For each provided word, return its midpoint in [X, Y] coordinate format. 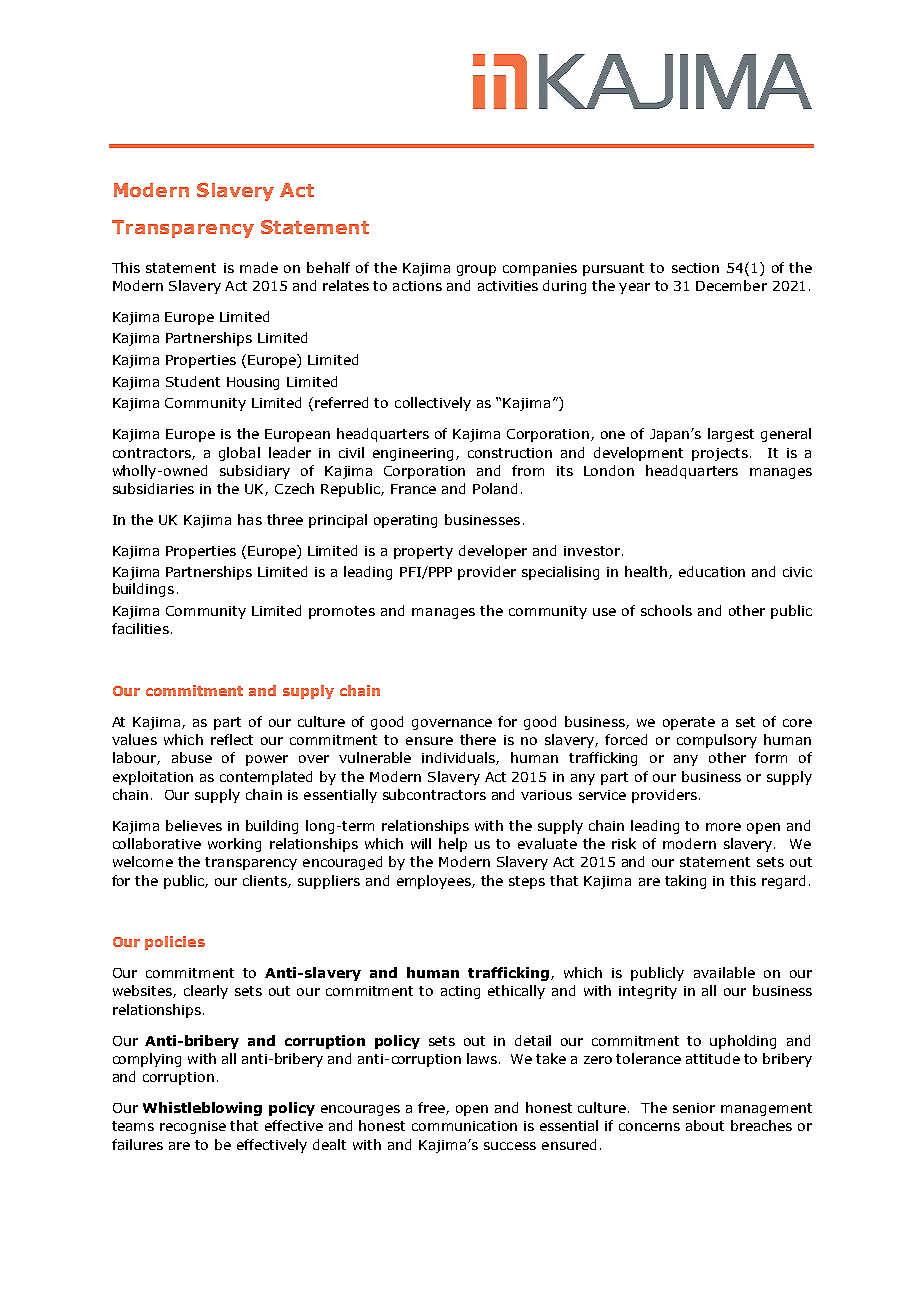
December [731, 285]
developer [493, 552]
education [712, 571]
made [259, 267]
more [723, 827]
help [453, 845]
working [234, 845]
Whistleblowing [202, 1109]
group [476, 270]
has [250, 519]
